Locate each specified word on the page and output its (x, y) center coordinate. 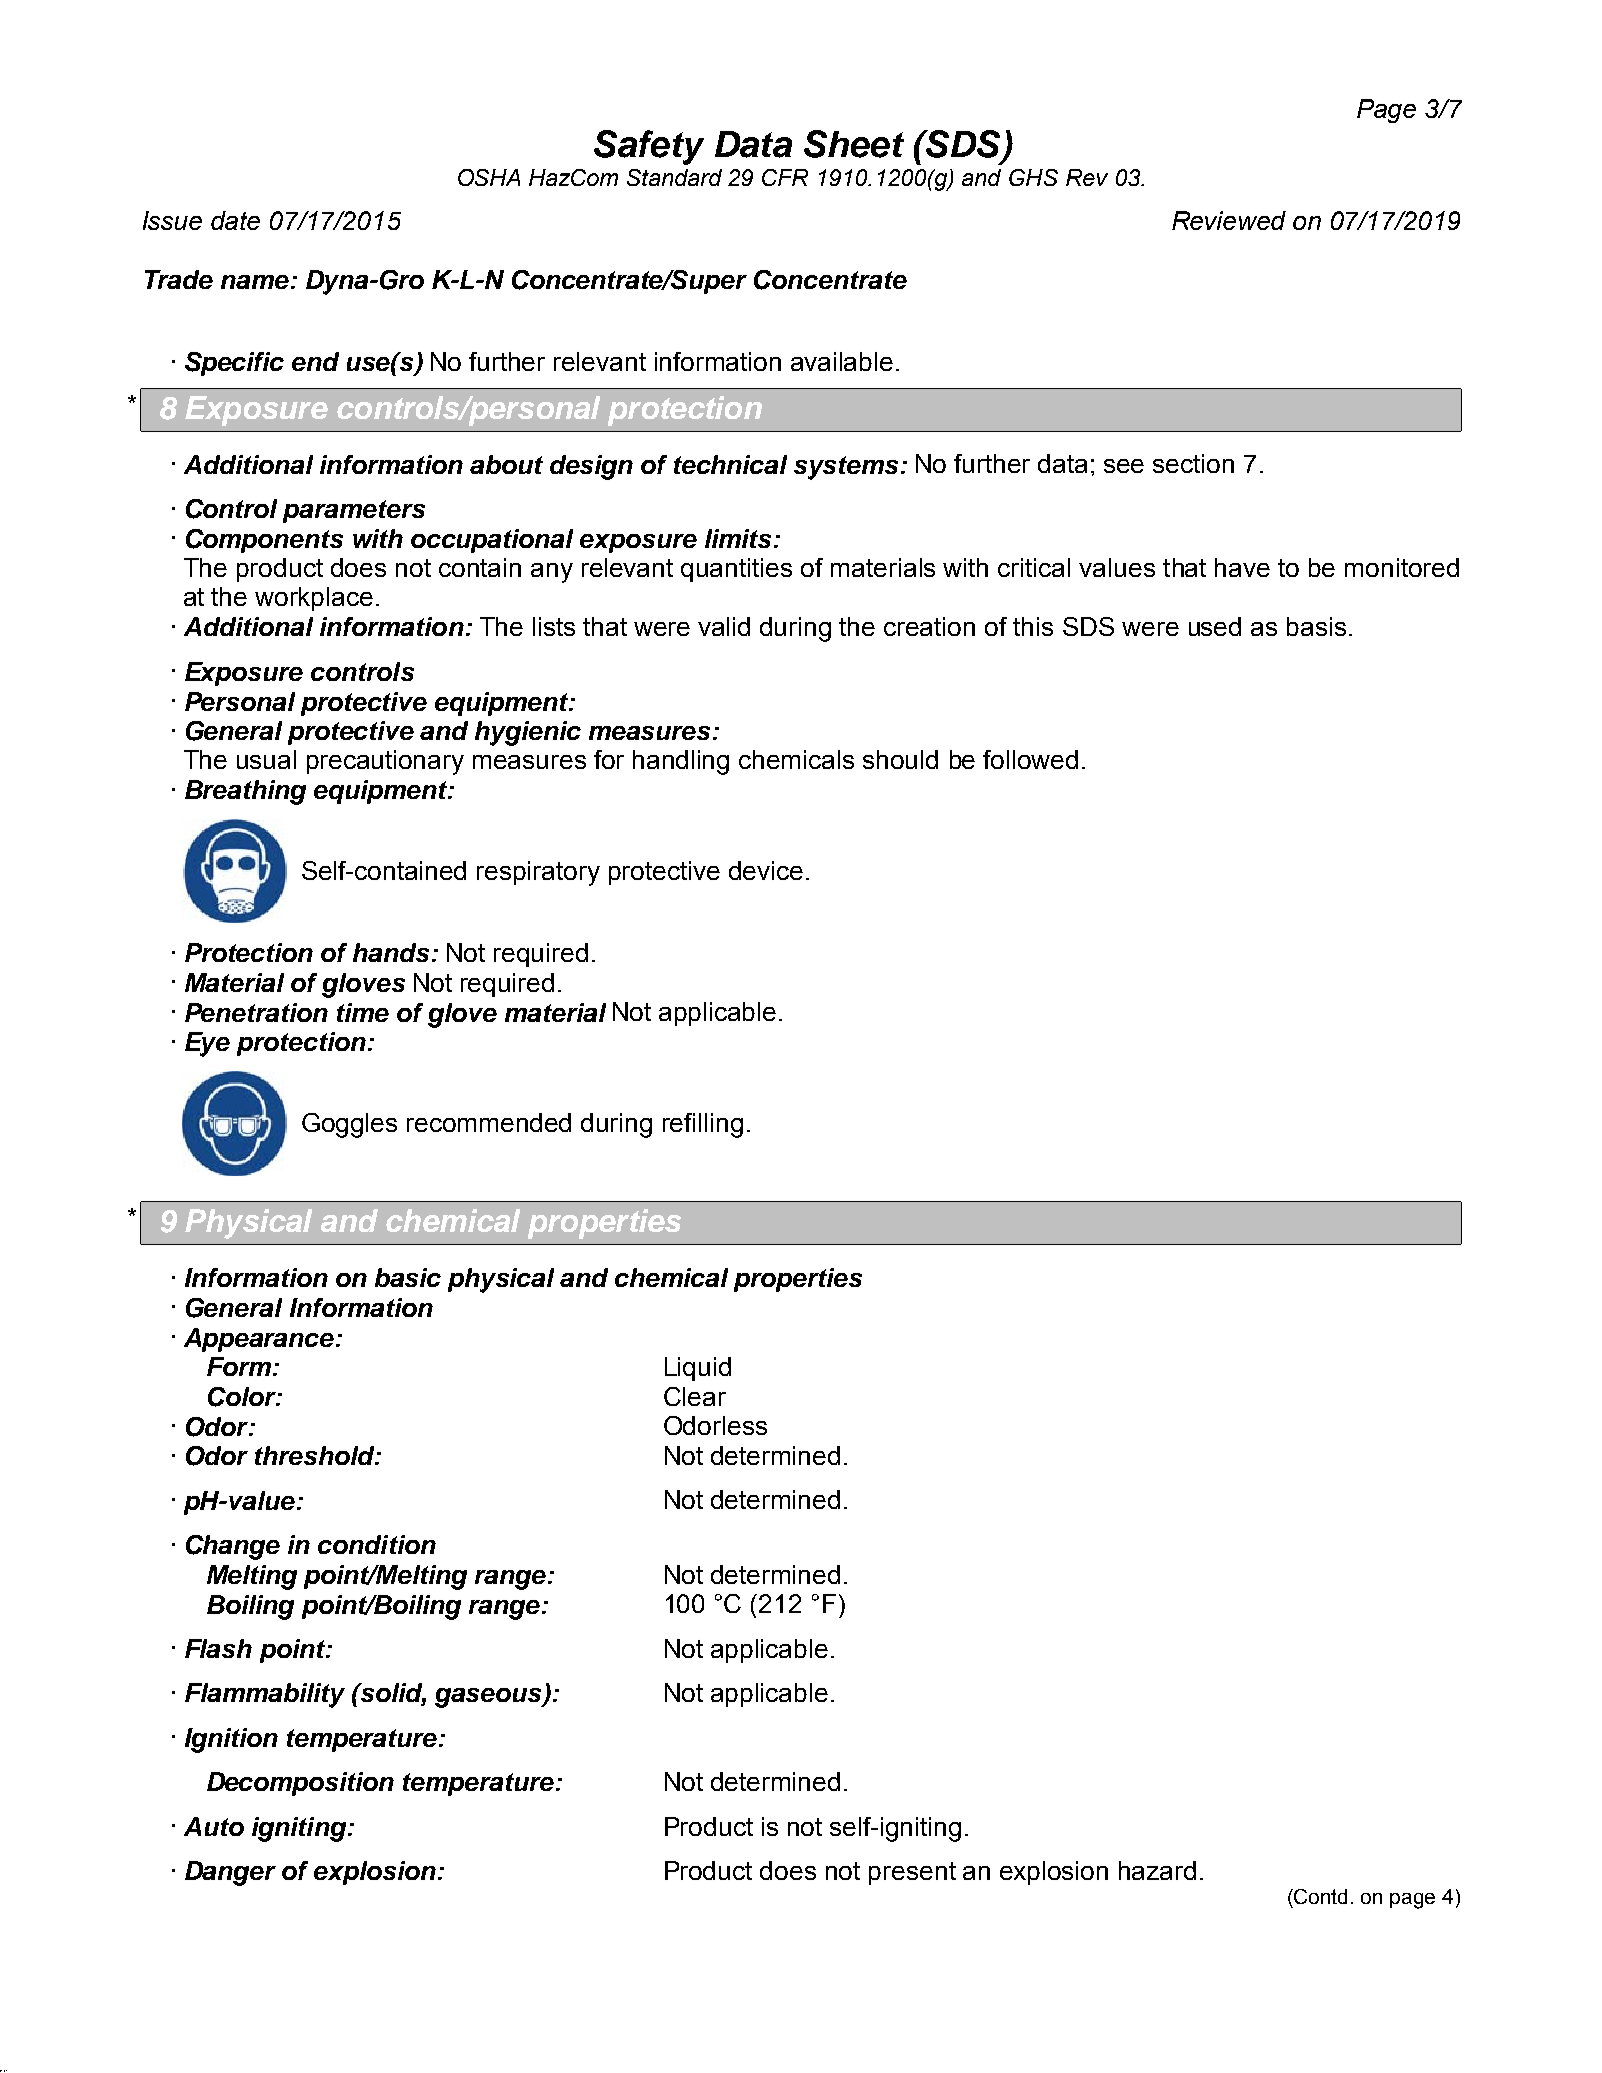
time (363, 1012)
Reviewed (1229, 220)
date (235, 220)
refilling (703, 1125)
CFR (785, 177)
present (912, 1873)
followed (1030, 759)
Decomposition (300, 1784)
